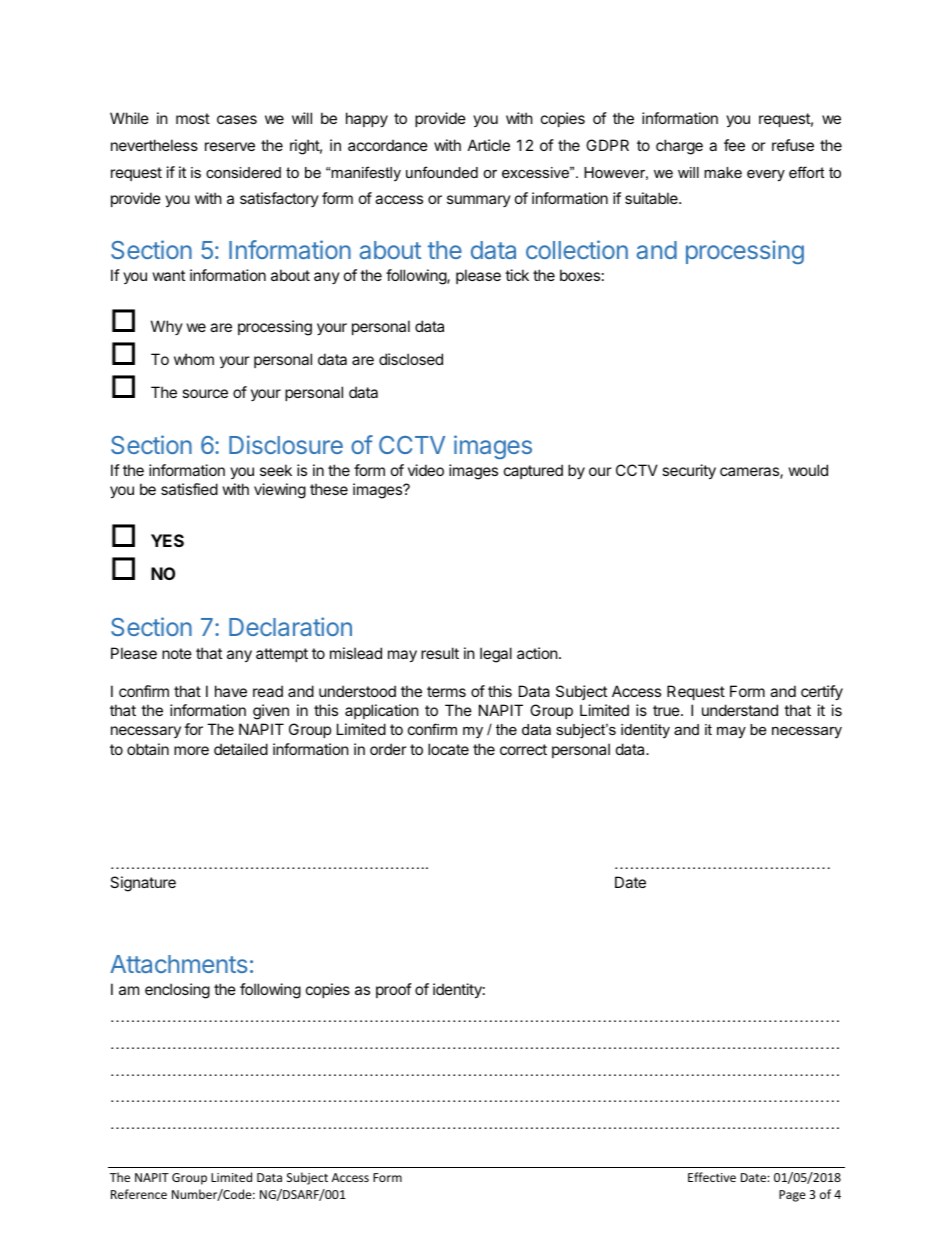  What do you see at coordinates (689, 471) in the screenshot?
I see `security` at bounding box center [689, 471].
